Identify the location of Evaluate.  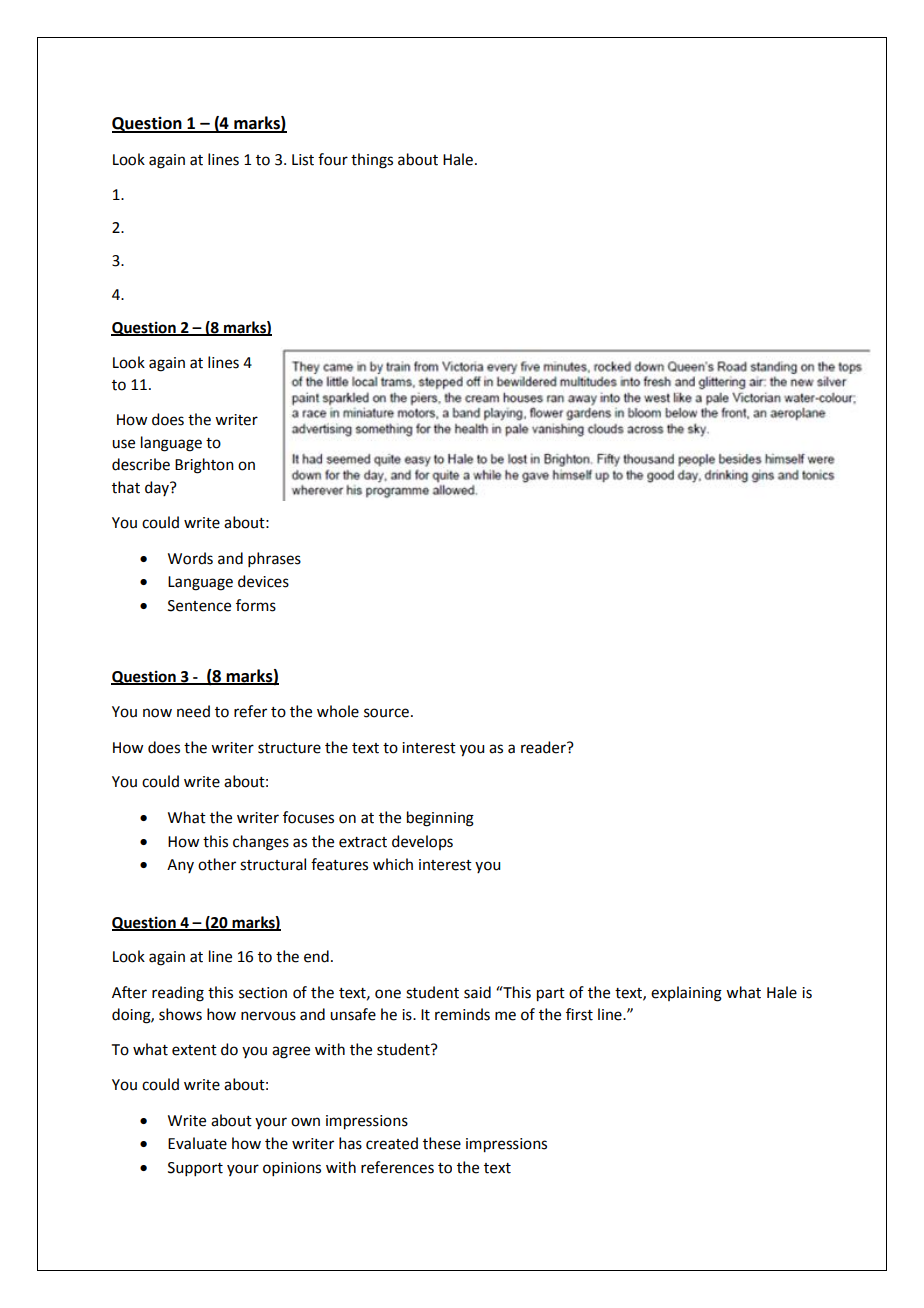
(197, 1143).
